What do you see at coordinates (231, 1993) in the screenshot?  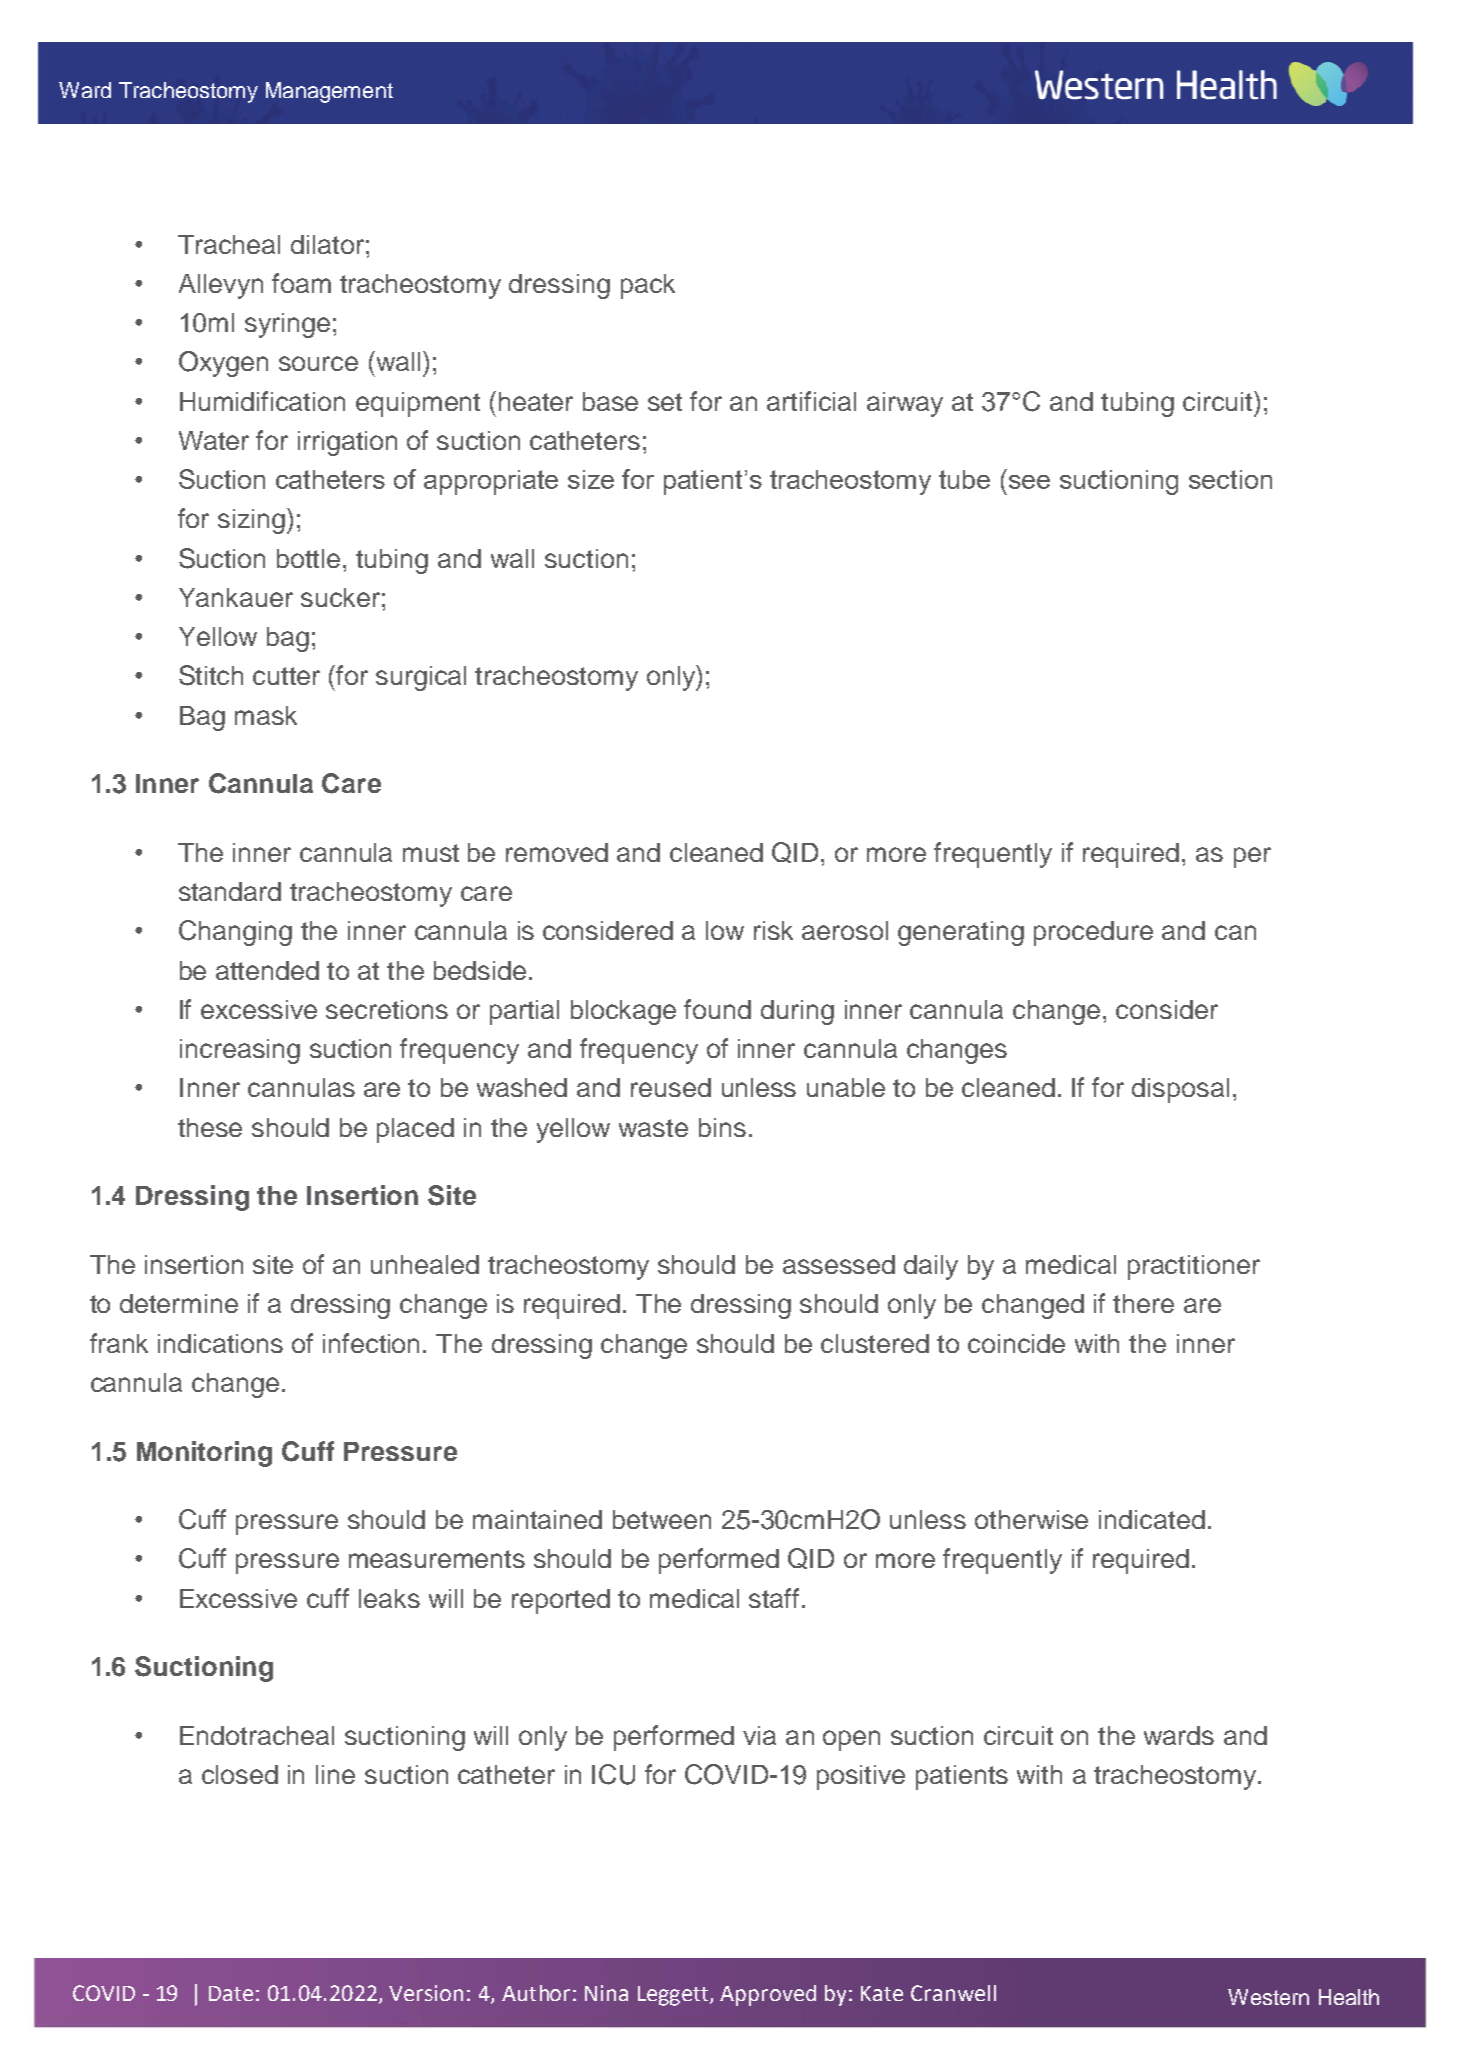 I see `Date` at bounding box center [231, 1993].
